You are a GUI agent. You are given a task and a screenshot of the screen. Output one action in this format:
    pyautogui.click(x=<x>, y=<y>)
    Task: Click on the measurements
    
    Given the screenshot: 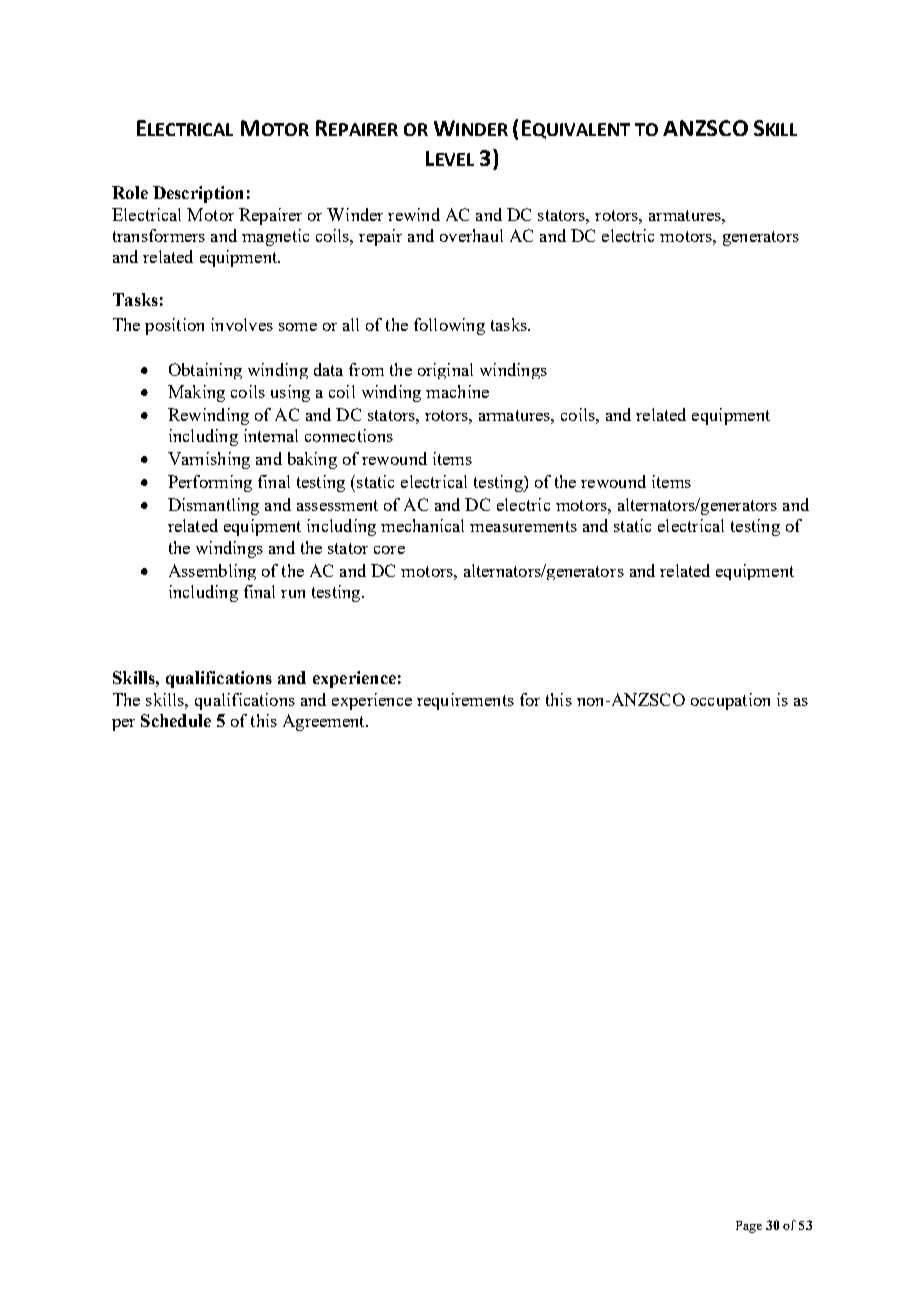 What is the action you would take?
    pyautogui.click(x=523, y=526)
